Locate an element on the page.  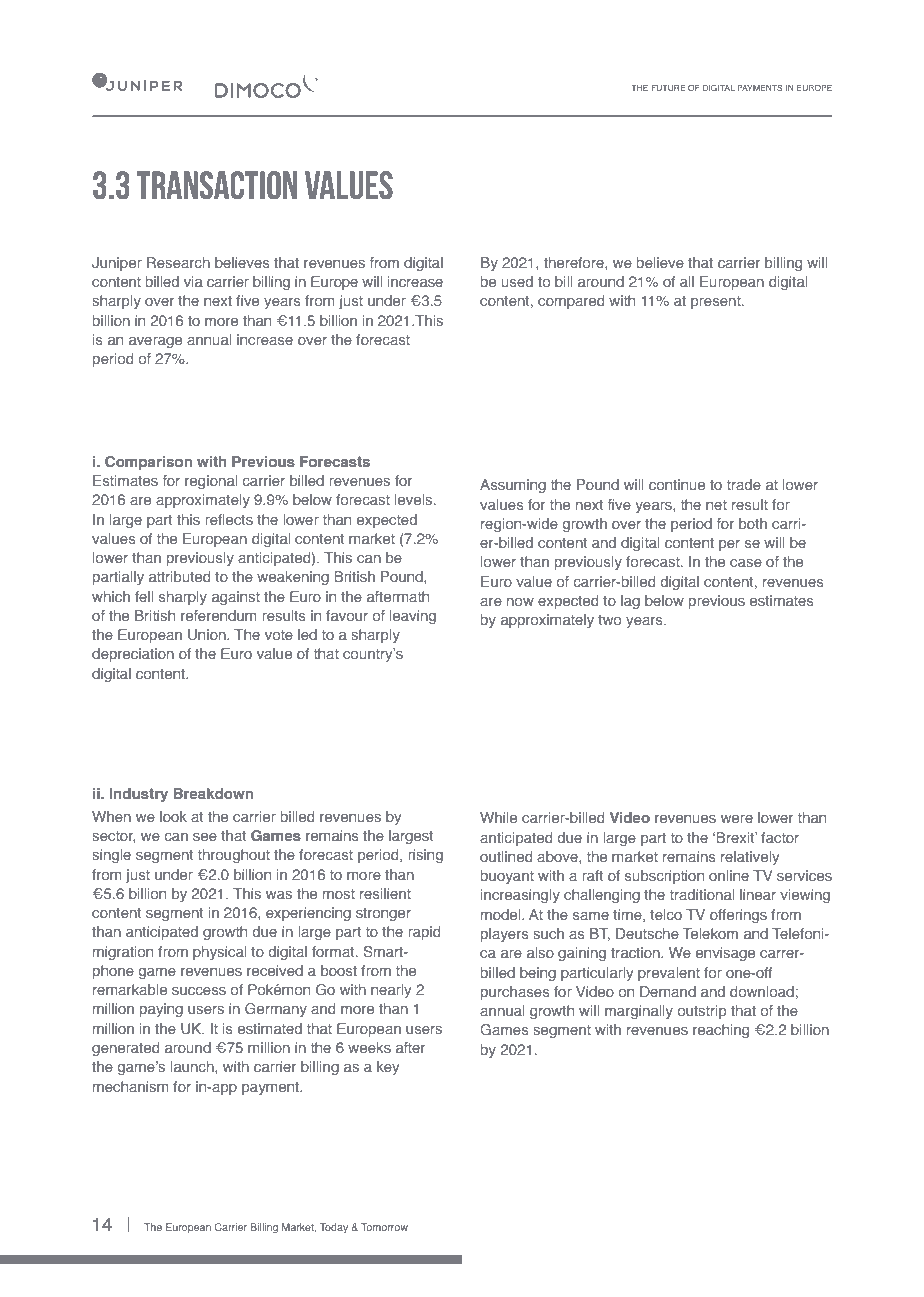
used is located at coordinates (517, 281).
